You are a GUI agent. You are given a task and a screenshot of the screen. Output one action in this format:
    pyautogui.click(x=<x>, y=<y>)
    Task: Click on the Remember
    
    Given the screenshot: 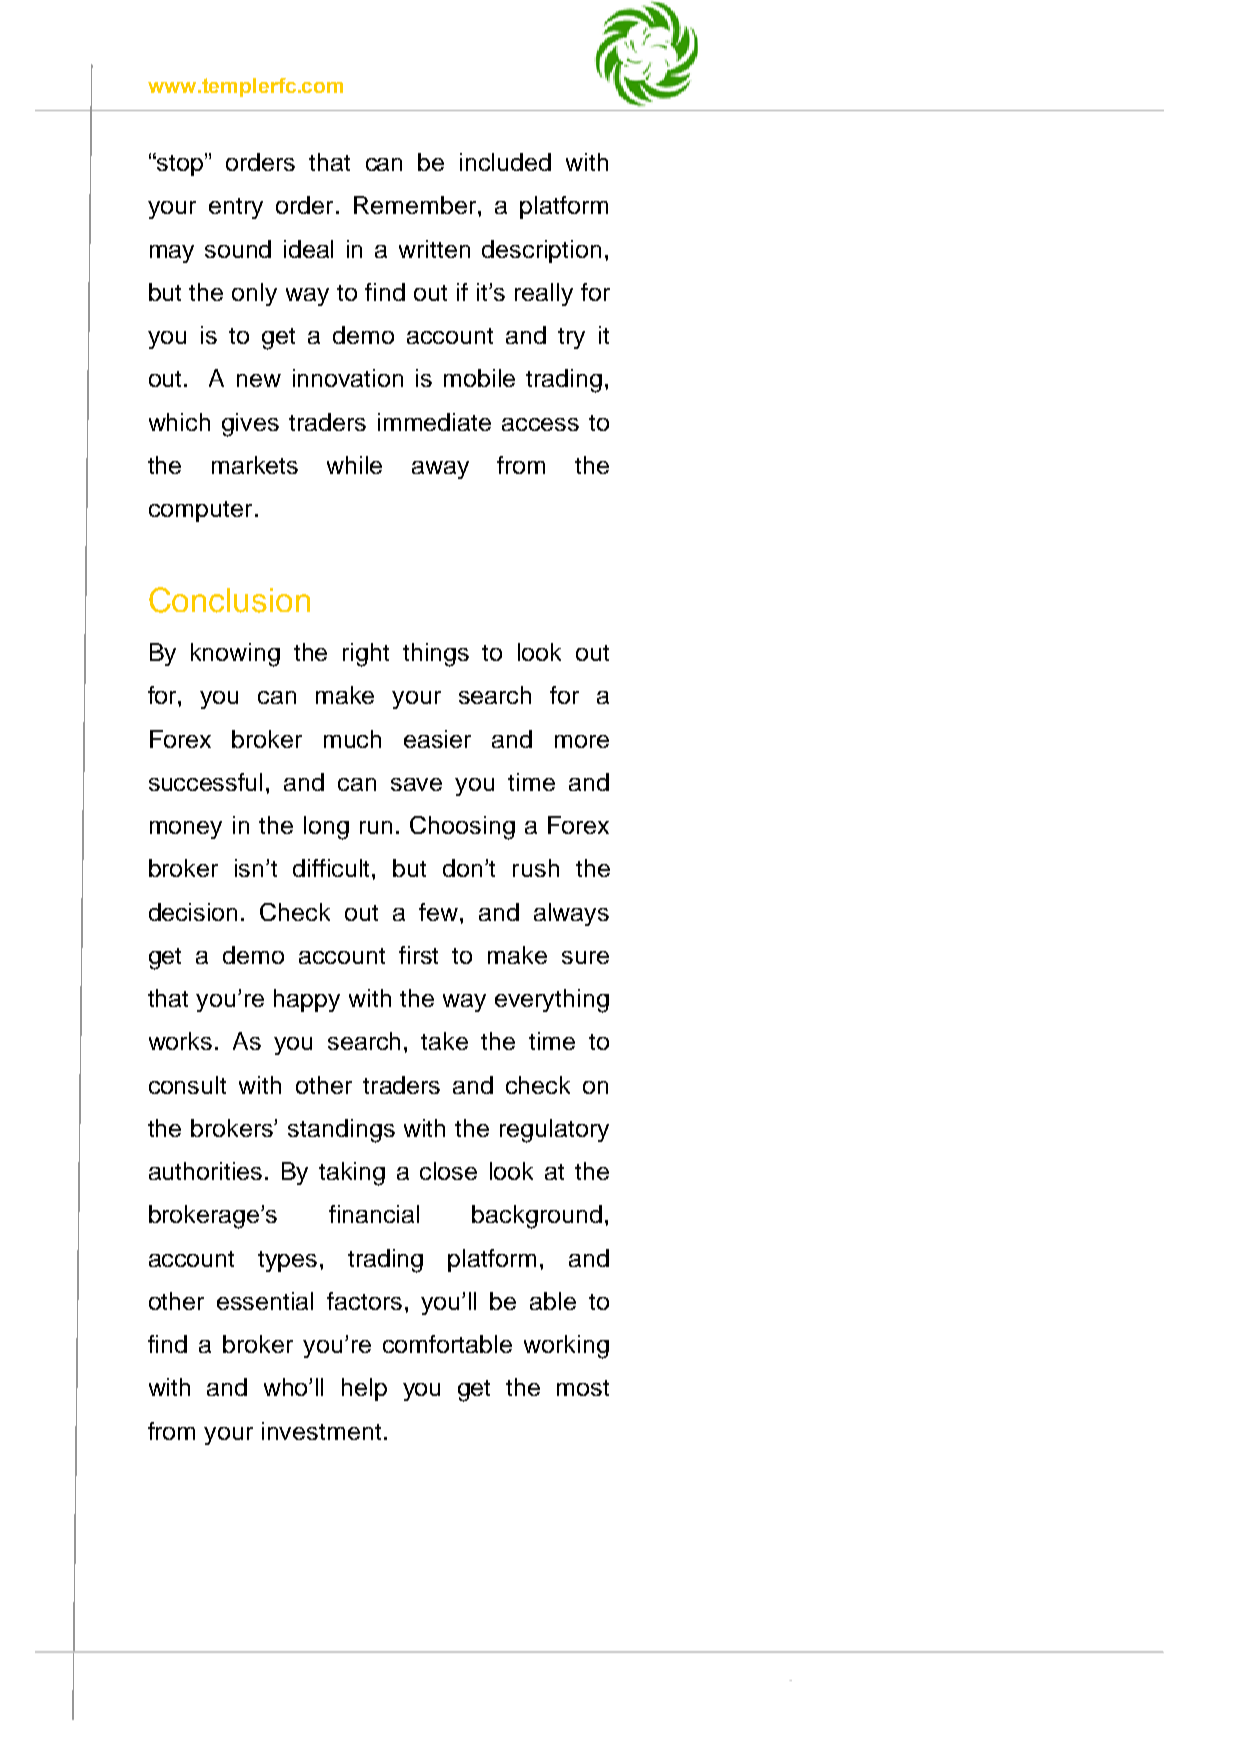 What is the action you would take?
    pyautogui.click(x=416, y=205)
